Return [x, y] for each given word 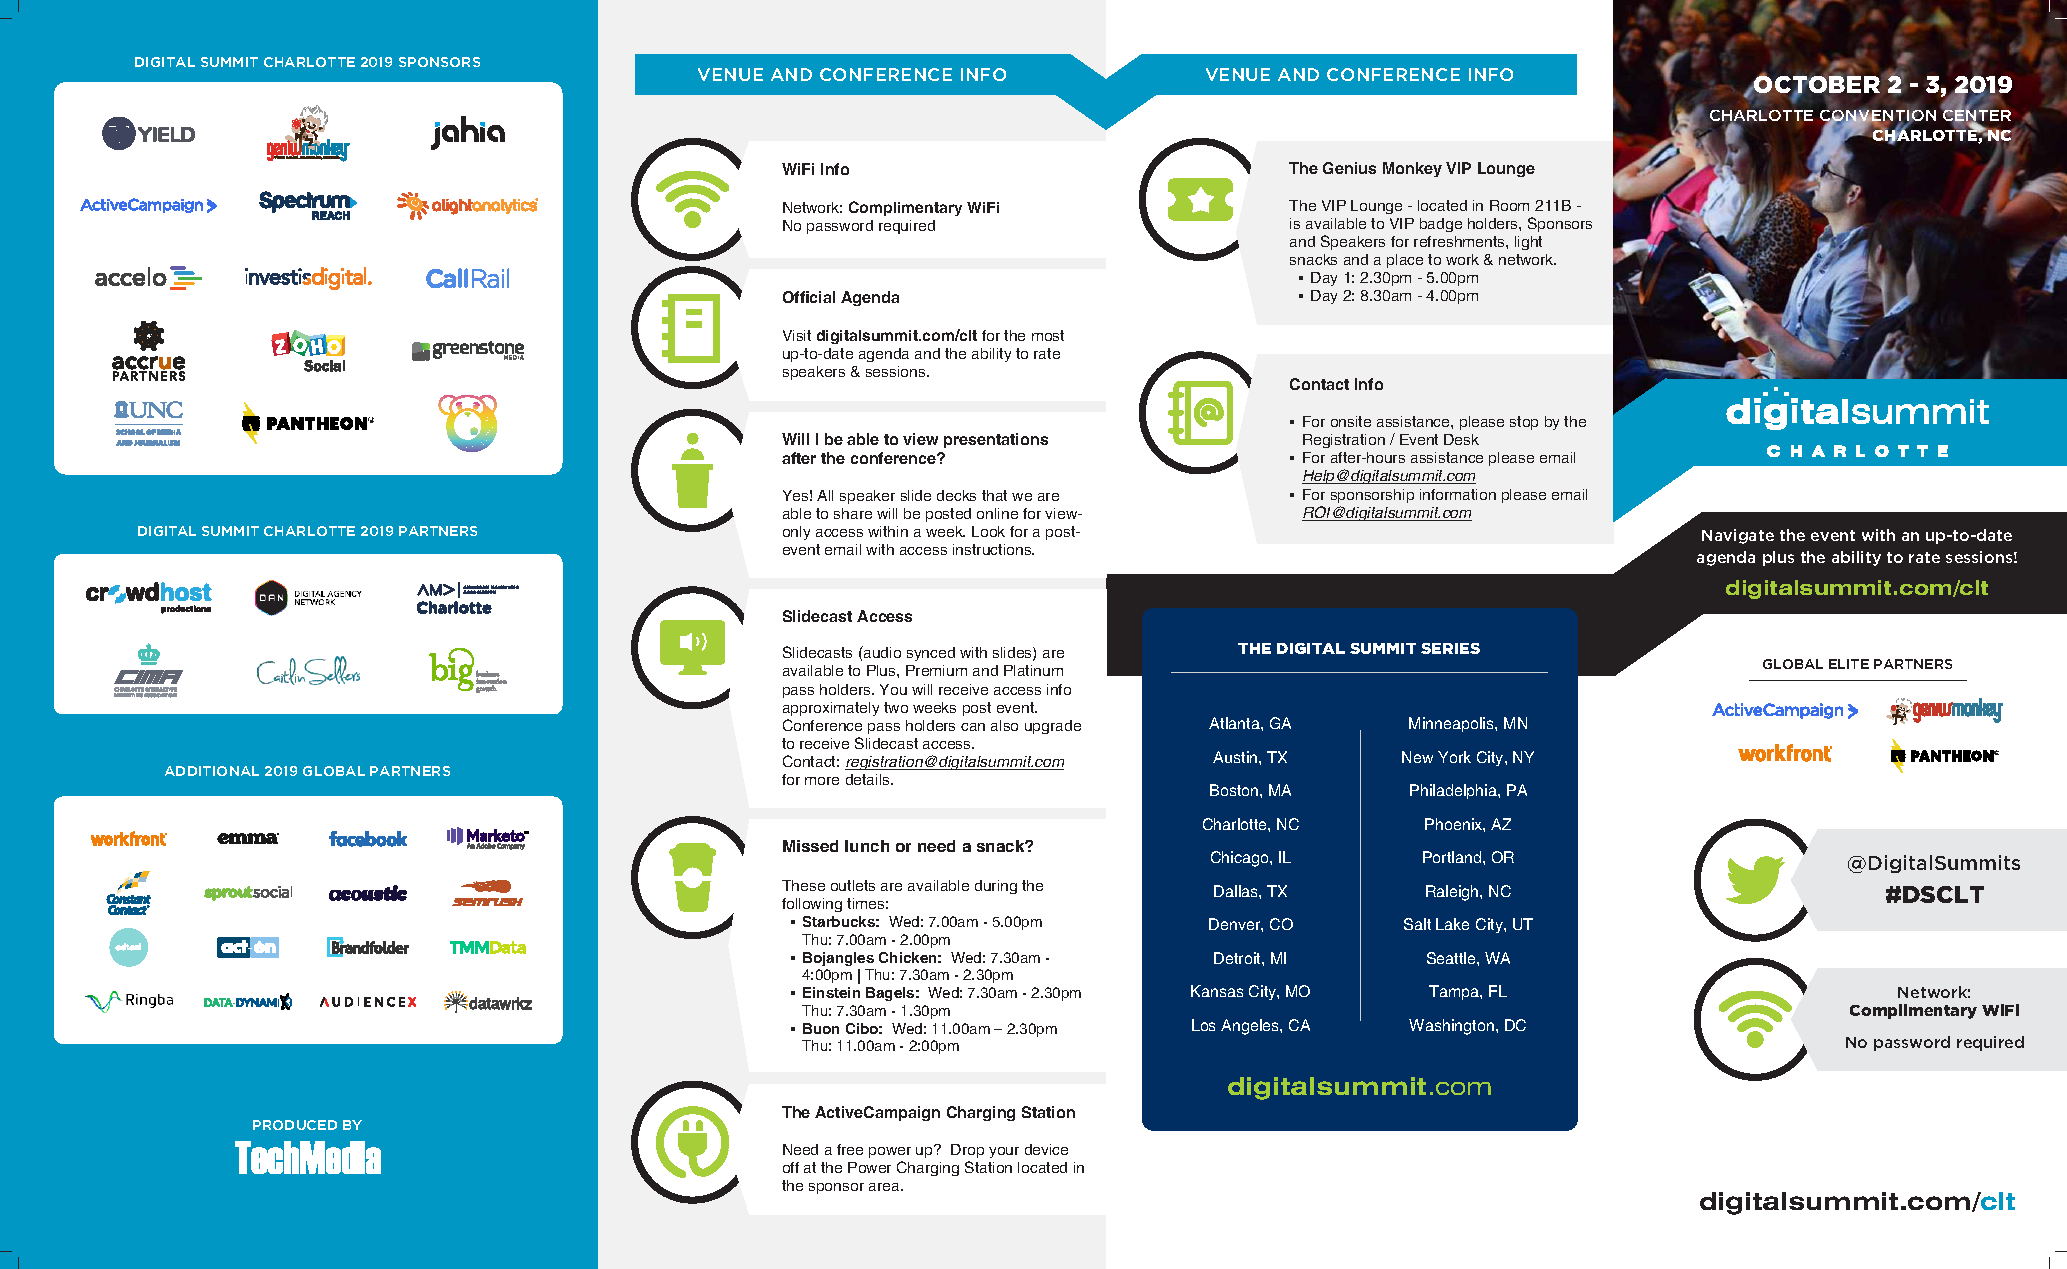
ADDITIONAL [212, 771]
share [853, 513]
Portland [1453, 857]
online [997, 513]
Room [1509, 205]
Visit [797, 335]
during [996, 887]
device [1046, 1149]
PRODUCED [295, 1125]
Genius [1349, 168]
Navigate [1738, 536]
